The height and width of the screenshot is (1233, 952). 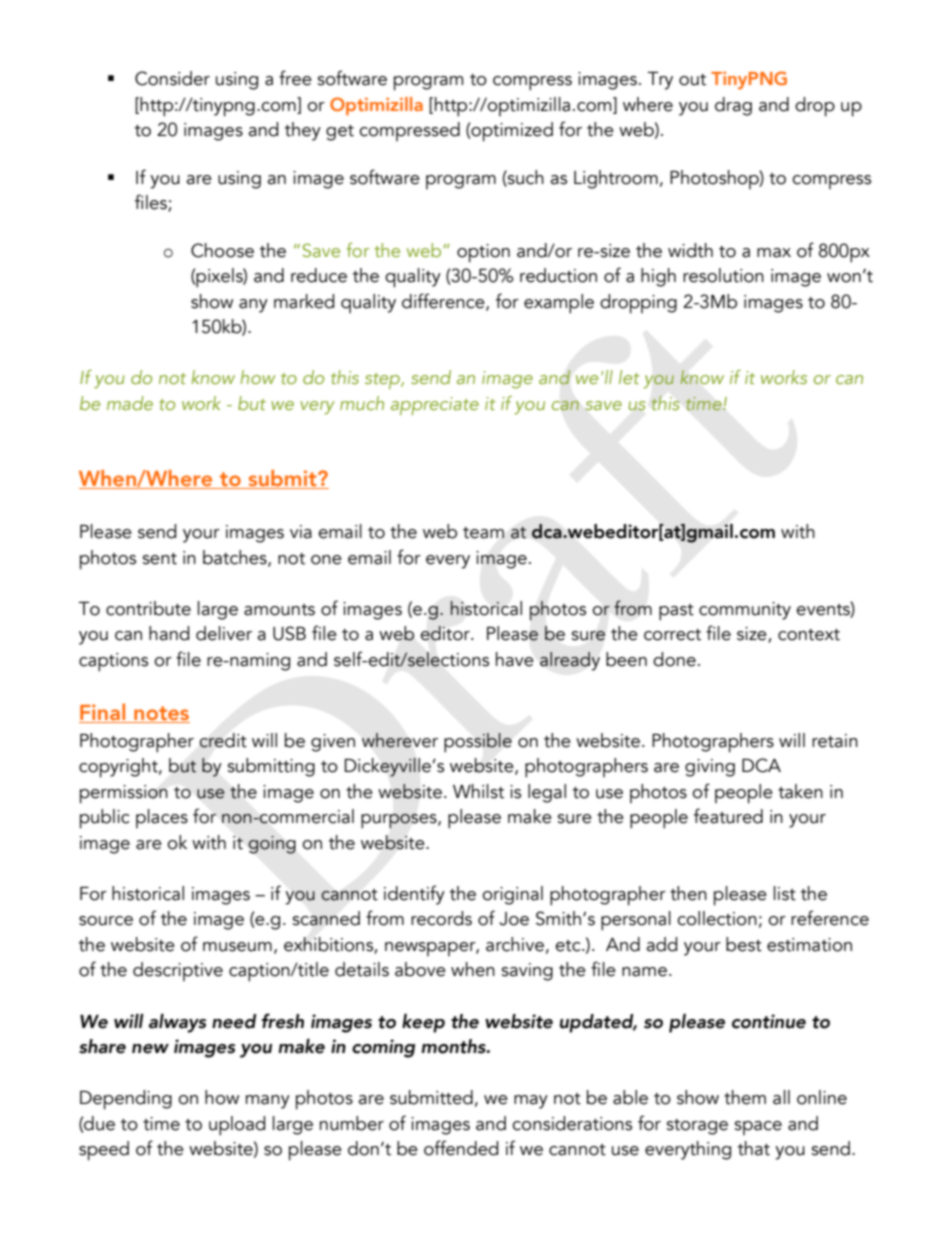 I want to click on free, so click(x=295, y=78).
